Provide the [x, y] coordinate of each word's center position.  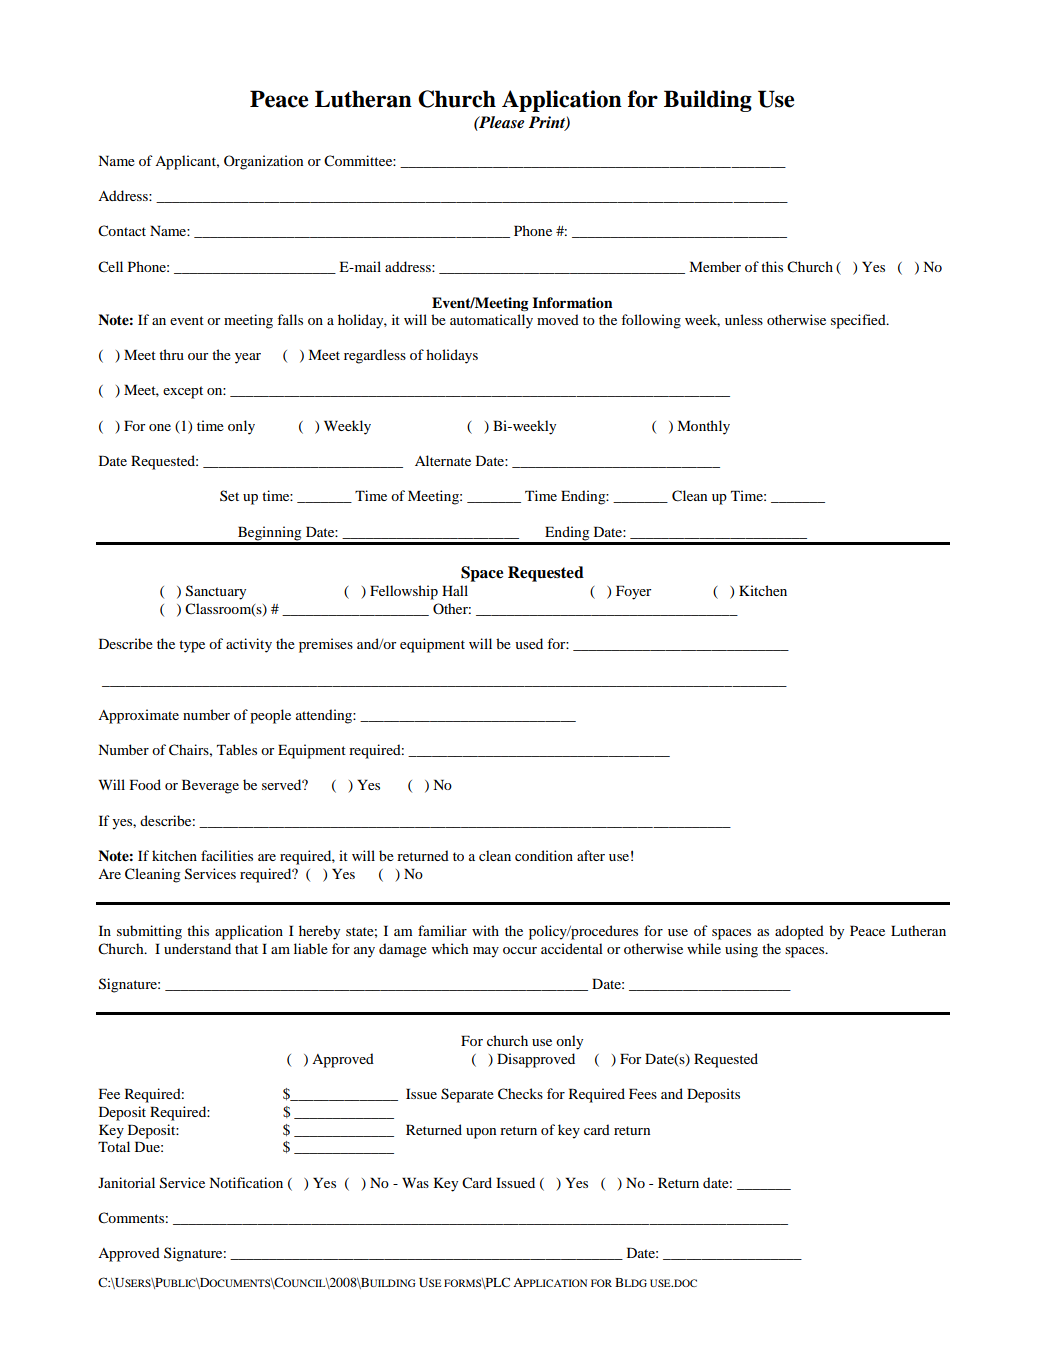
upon [481, 1133]
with [485, 930]
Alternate [443, 460]
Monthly [703, 427]
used [529, 643]
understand [197, 948]
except [183, 392]
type [192, 646]
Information [572, 302]
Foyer [633, 592]
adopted [799, 932]
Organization [263, 162]
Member [715, 266]
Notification [246, 1182]
